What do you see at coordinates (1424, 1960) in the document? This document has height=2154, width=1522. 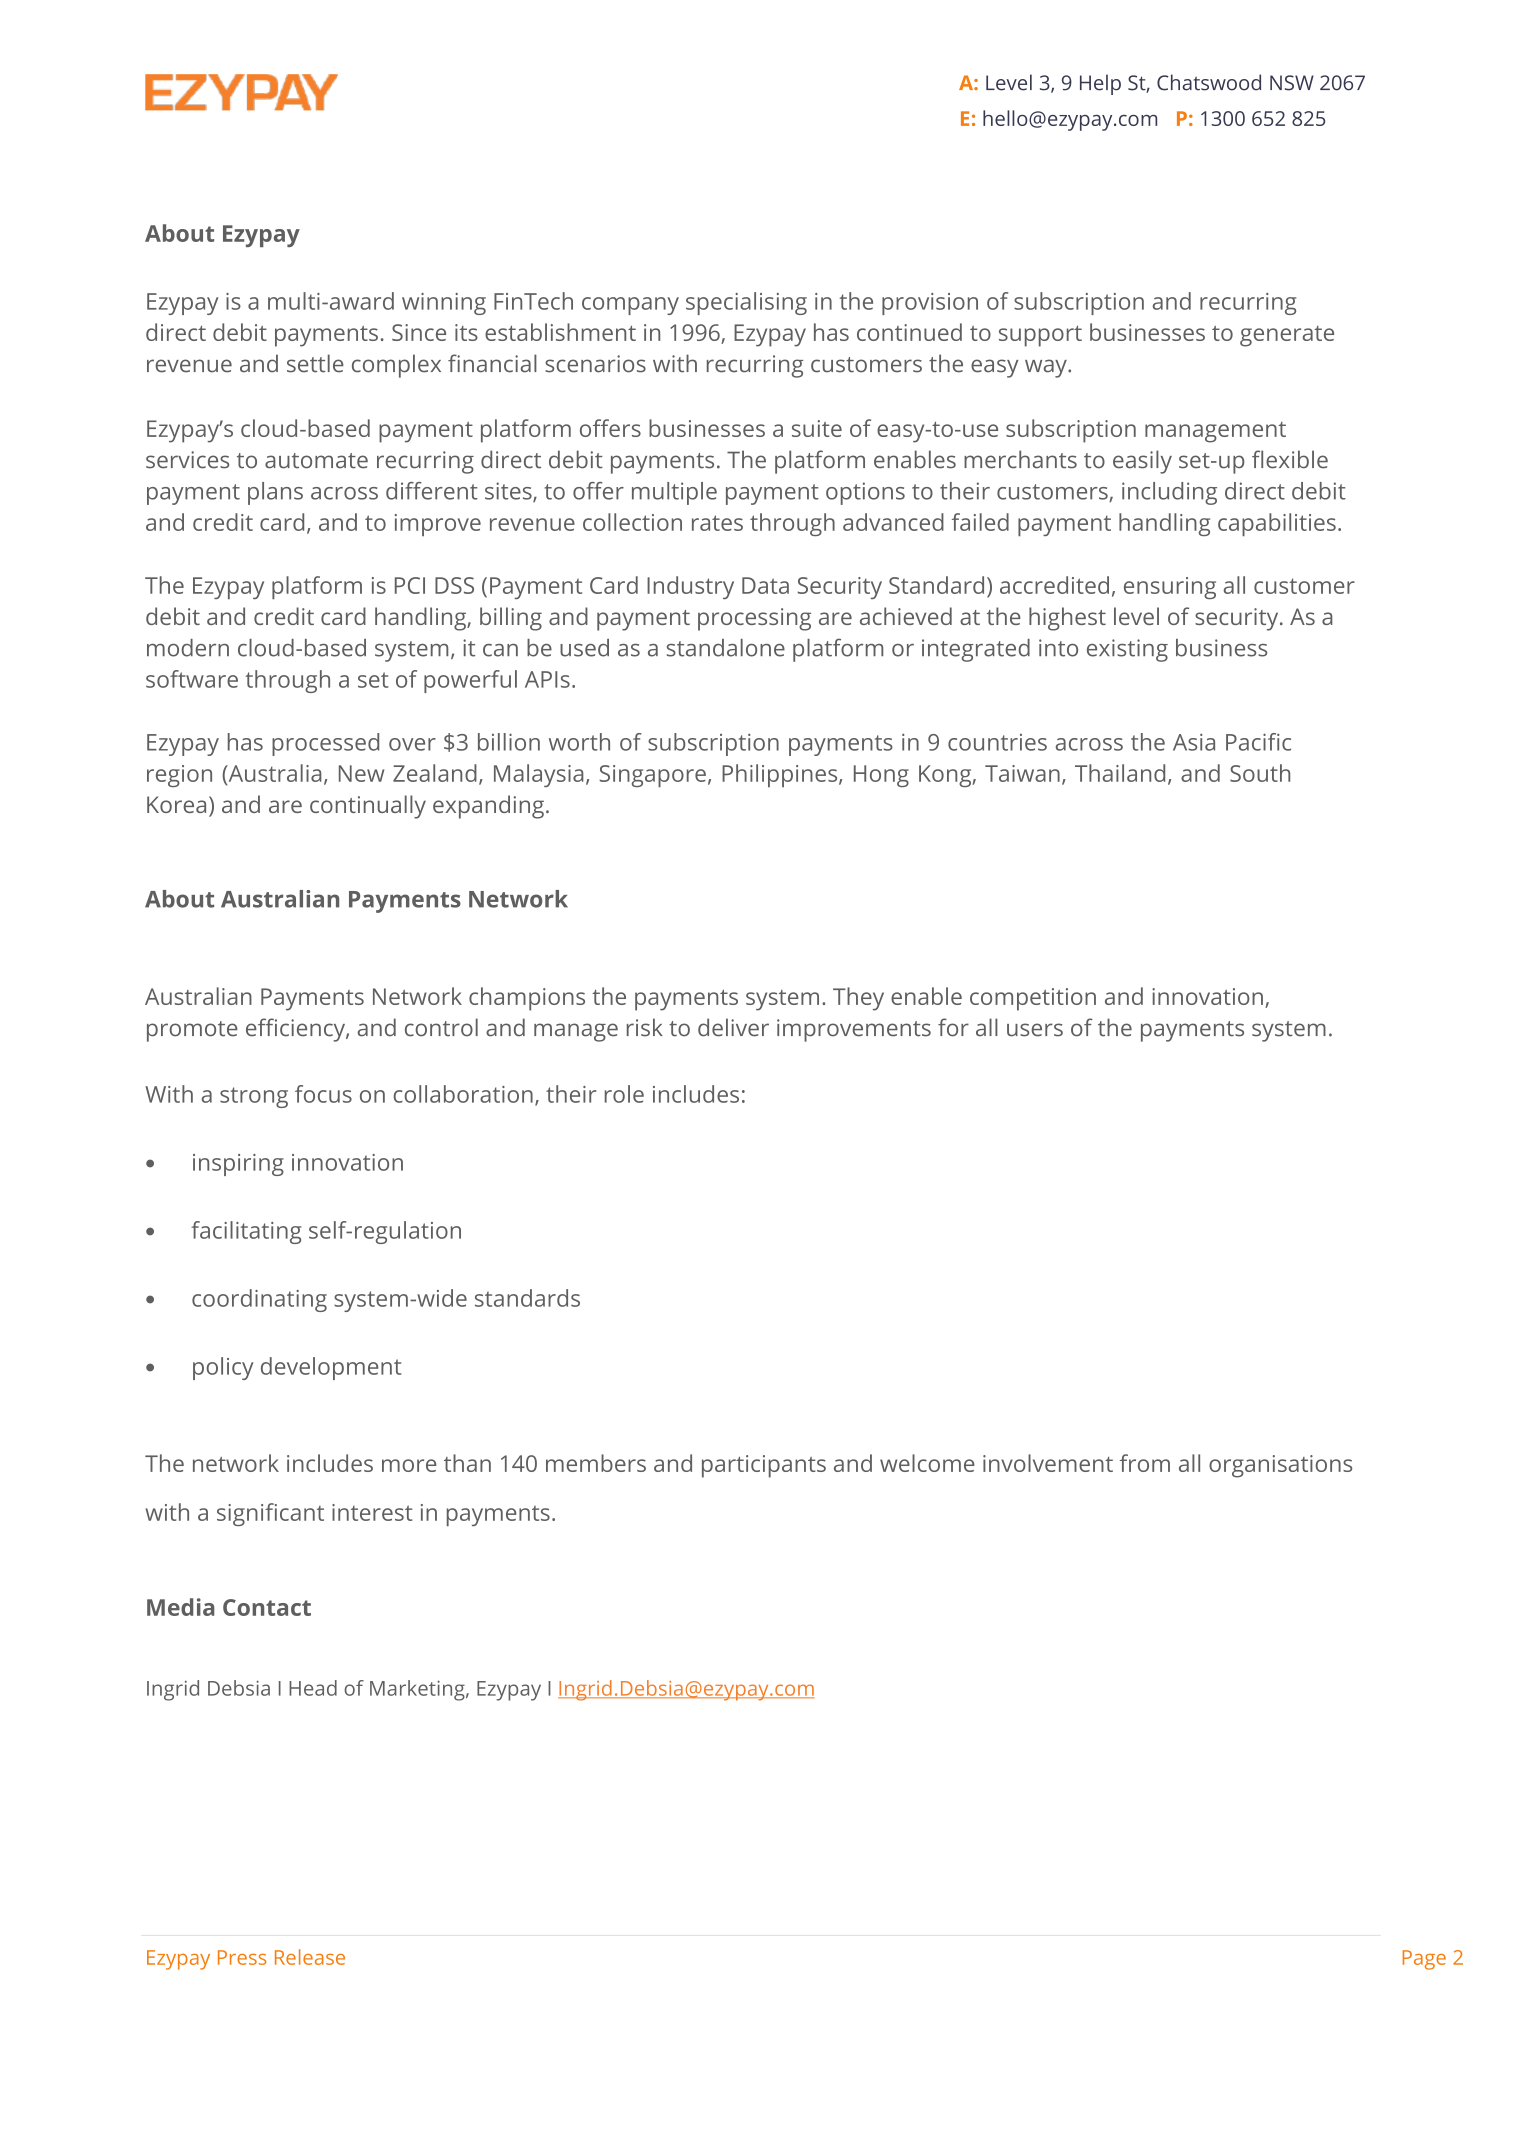 I see `Page` at bounding box center [1424, 1960].
